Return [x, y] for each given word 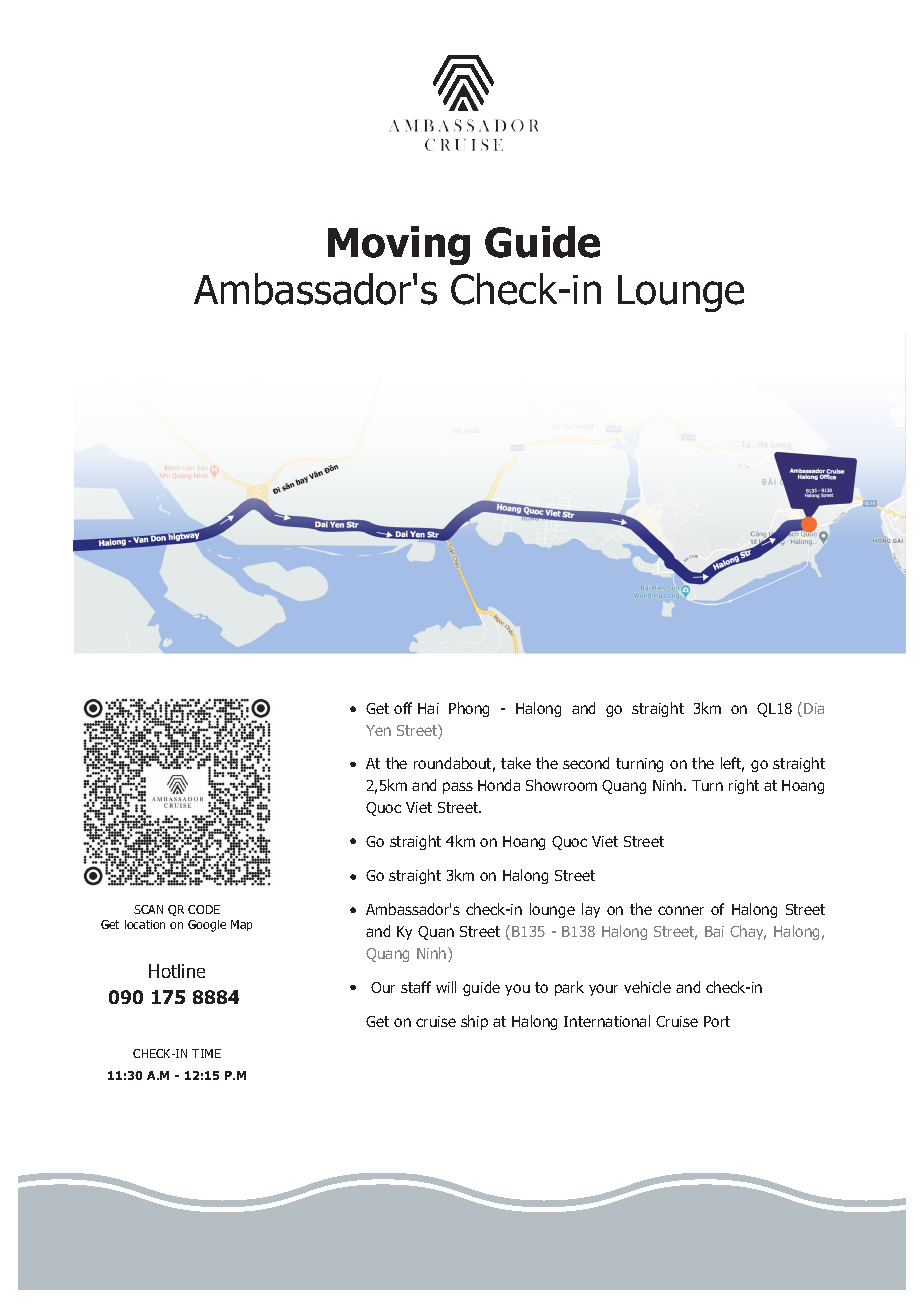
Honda [499, 785]
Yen [378, 730]
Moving [399, 245]
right [744, 786]
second [586, 763]
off [403, 708]
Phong [469, 709]
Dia [814, 708]
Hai [428, 708]
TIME [206, 1053]
